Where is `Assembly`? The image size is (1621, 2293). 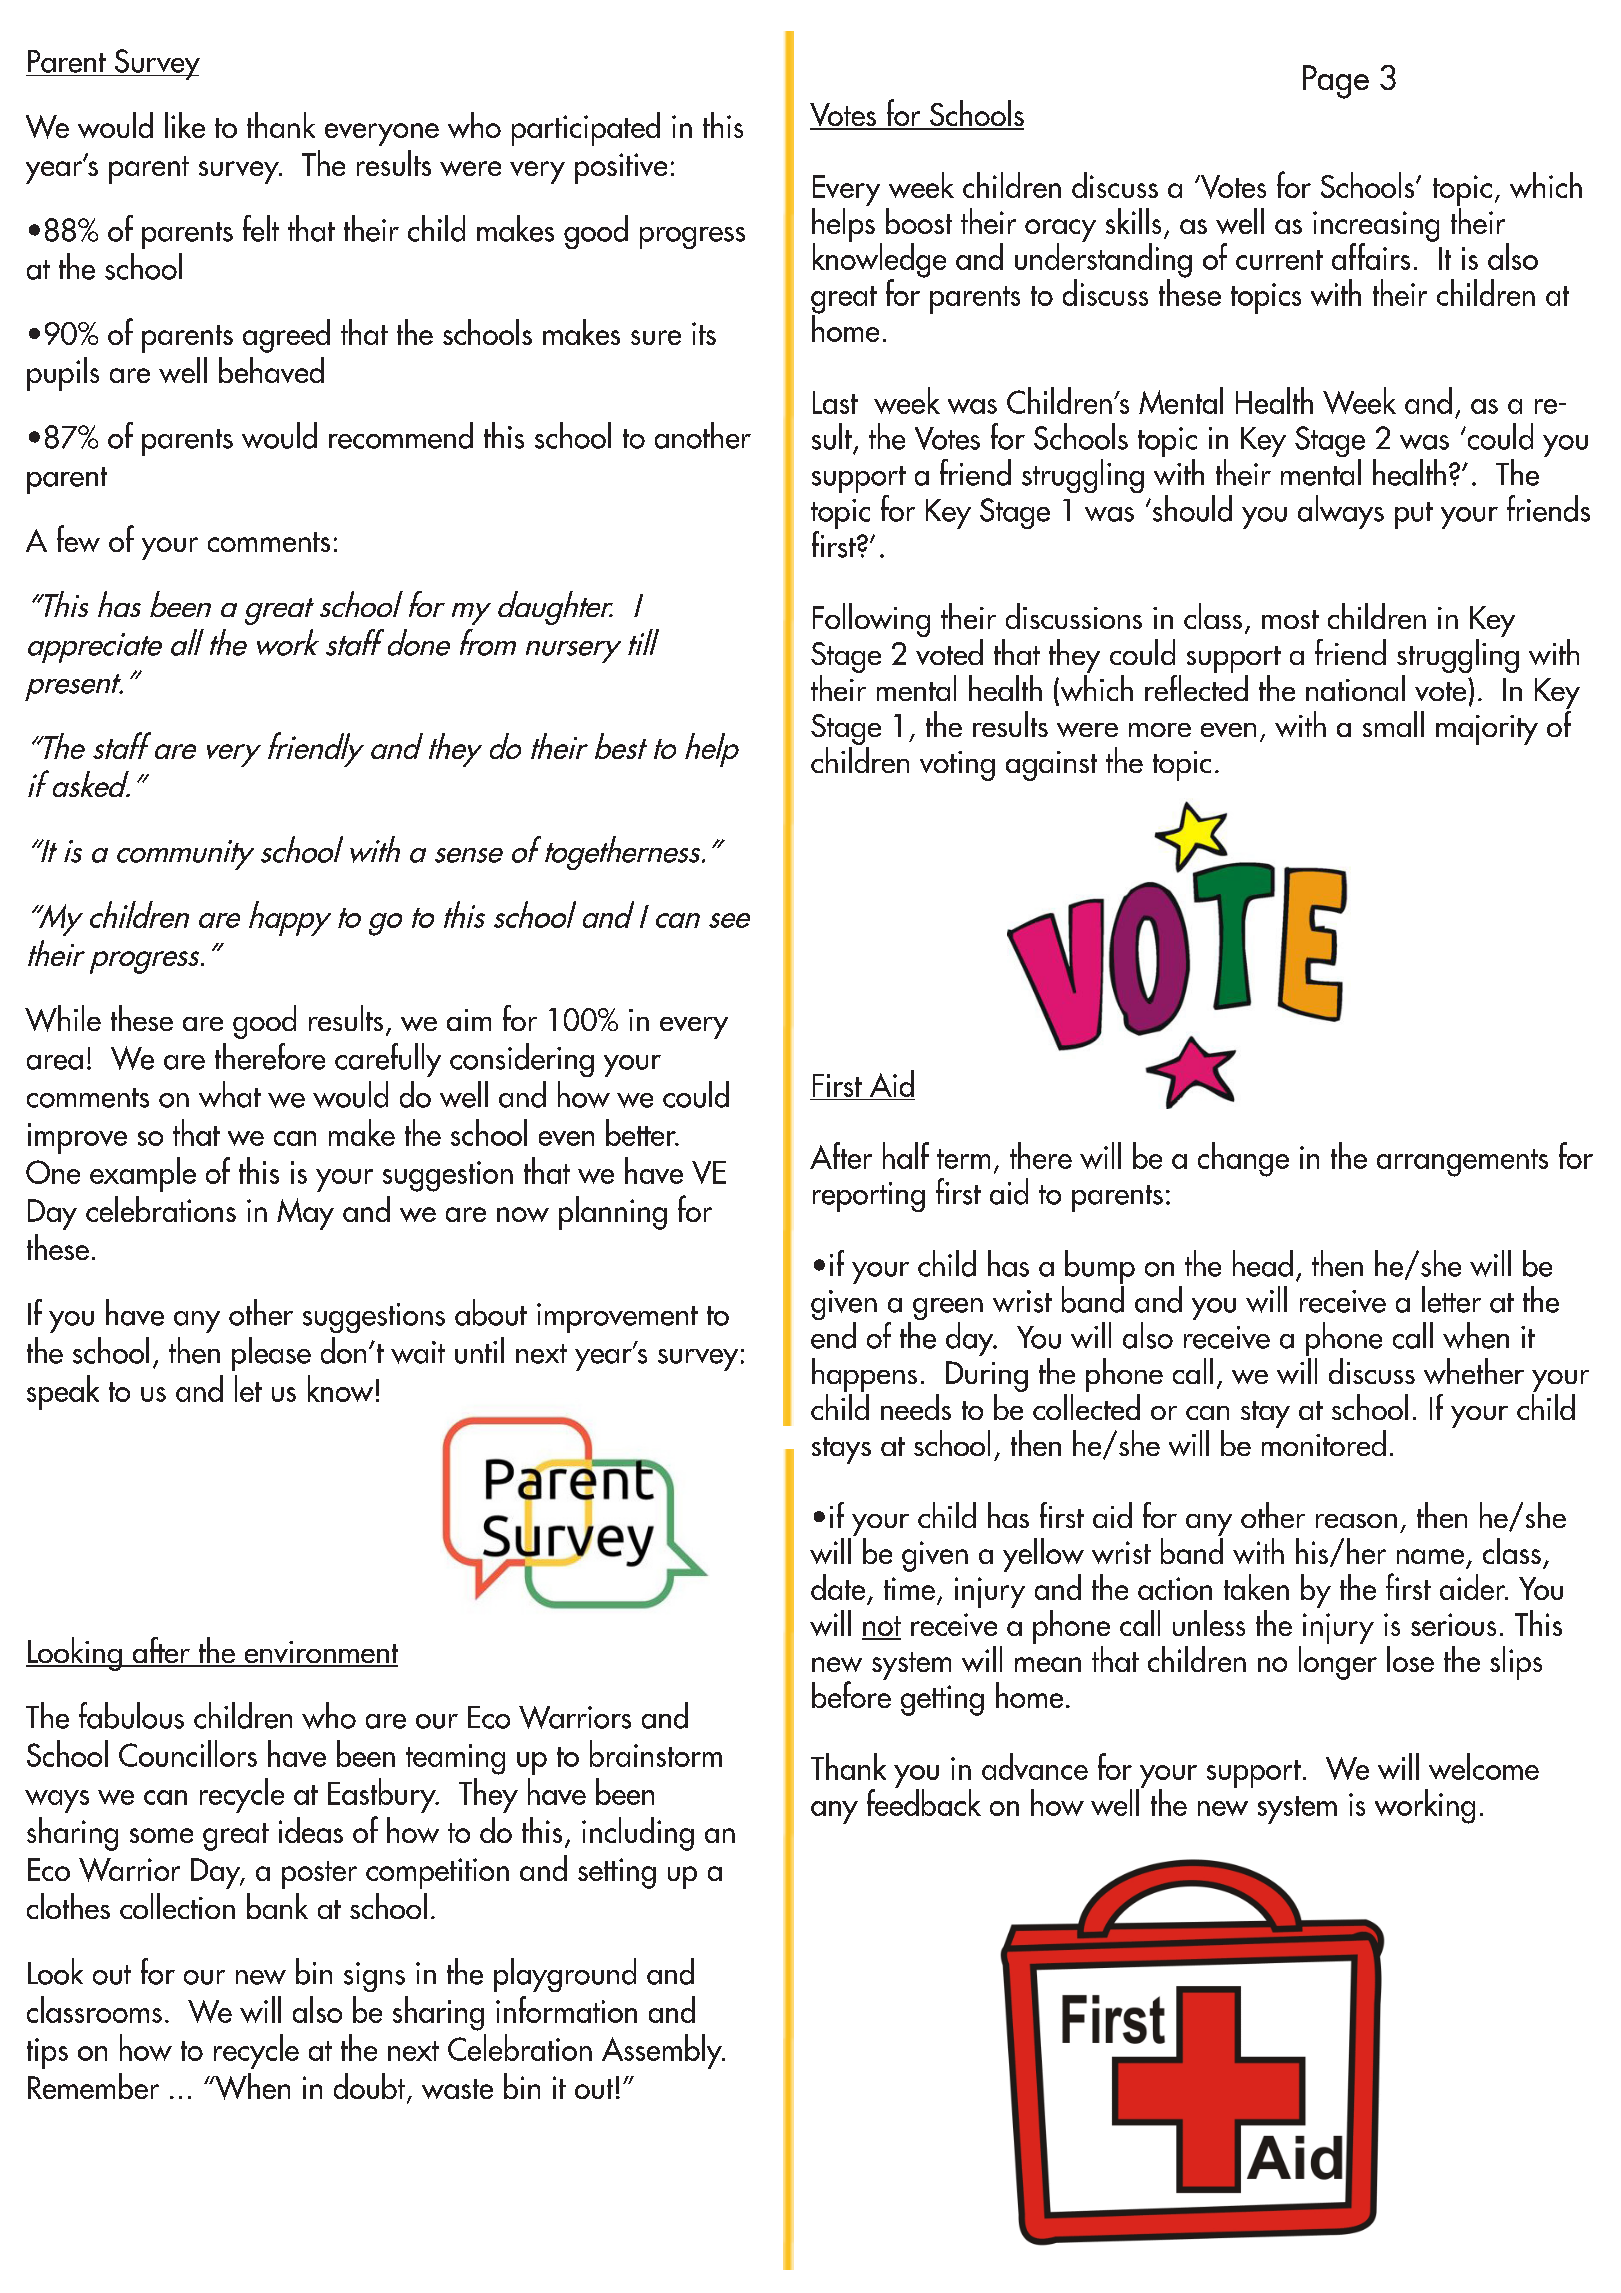
Assembly is located at coordinates (663, 2051).
